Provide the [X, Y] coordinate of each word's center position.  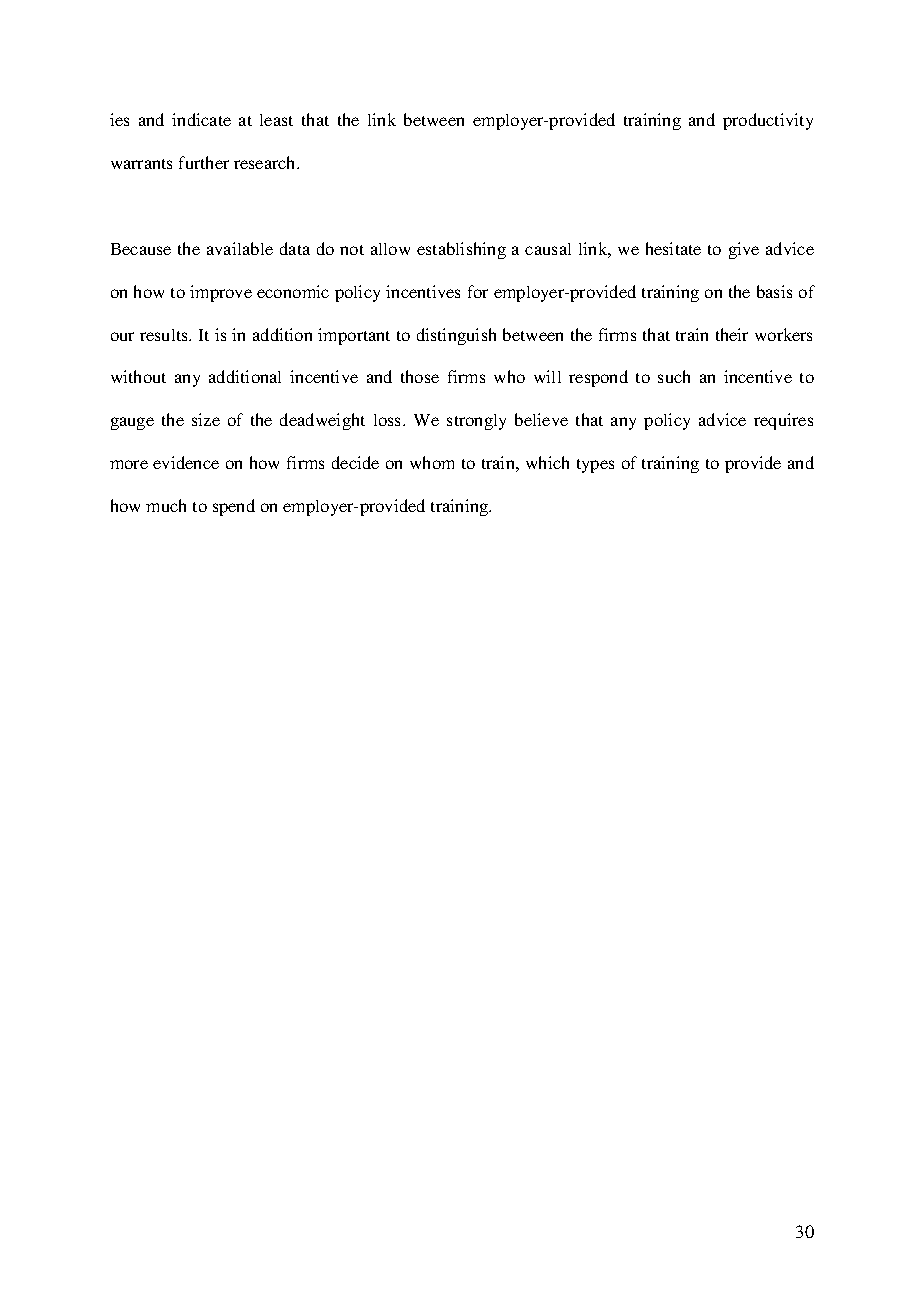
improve [221, 293]
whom [432, 462]
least [276, 120]
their [732, 334]
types [595, 466]
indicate [201, 119]
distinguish [456, 336]
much [166, 505]
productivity [768, 121]
